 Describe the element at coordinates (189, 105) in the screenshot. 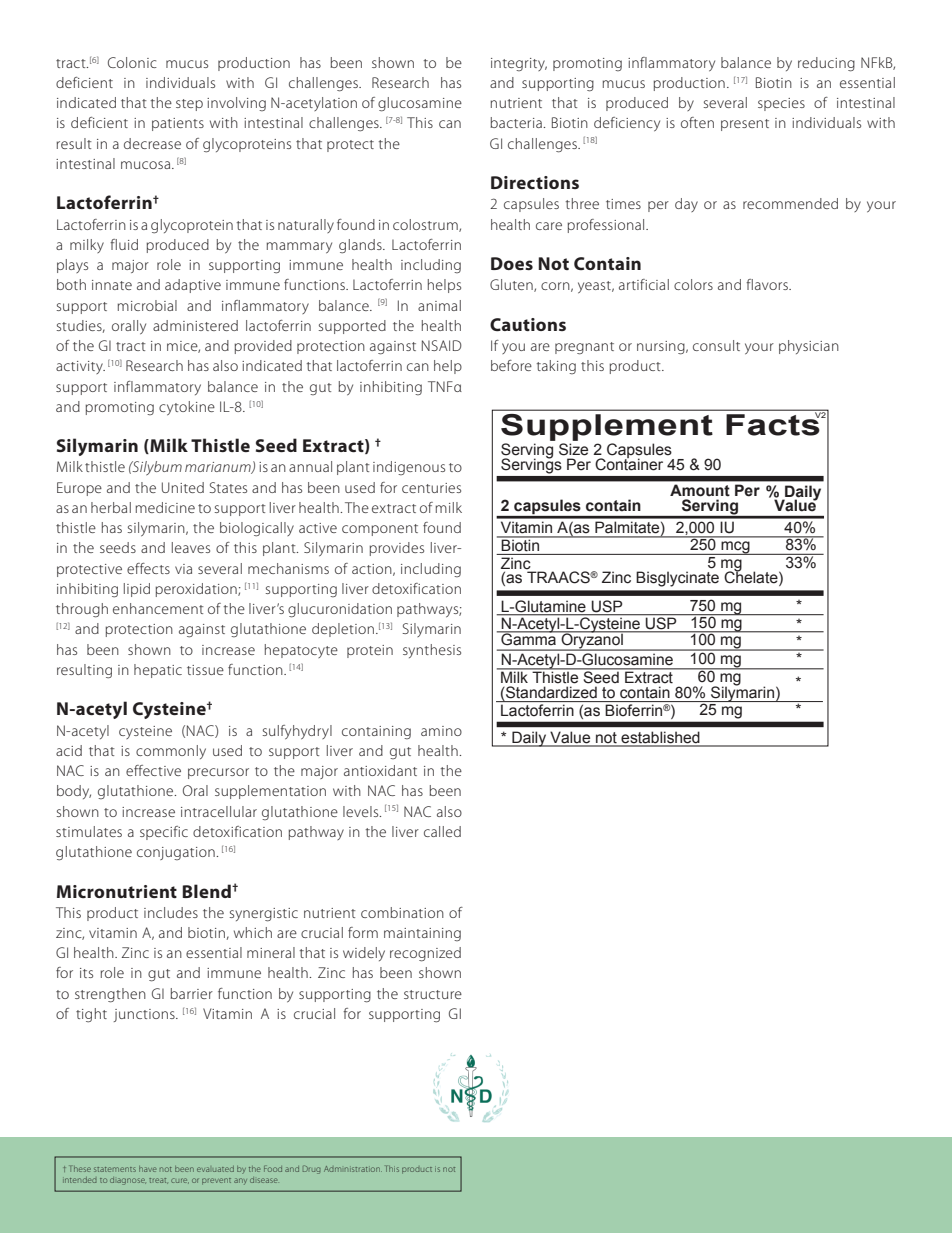

I see `step` at that location.
